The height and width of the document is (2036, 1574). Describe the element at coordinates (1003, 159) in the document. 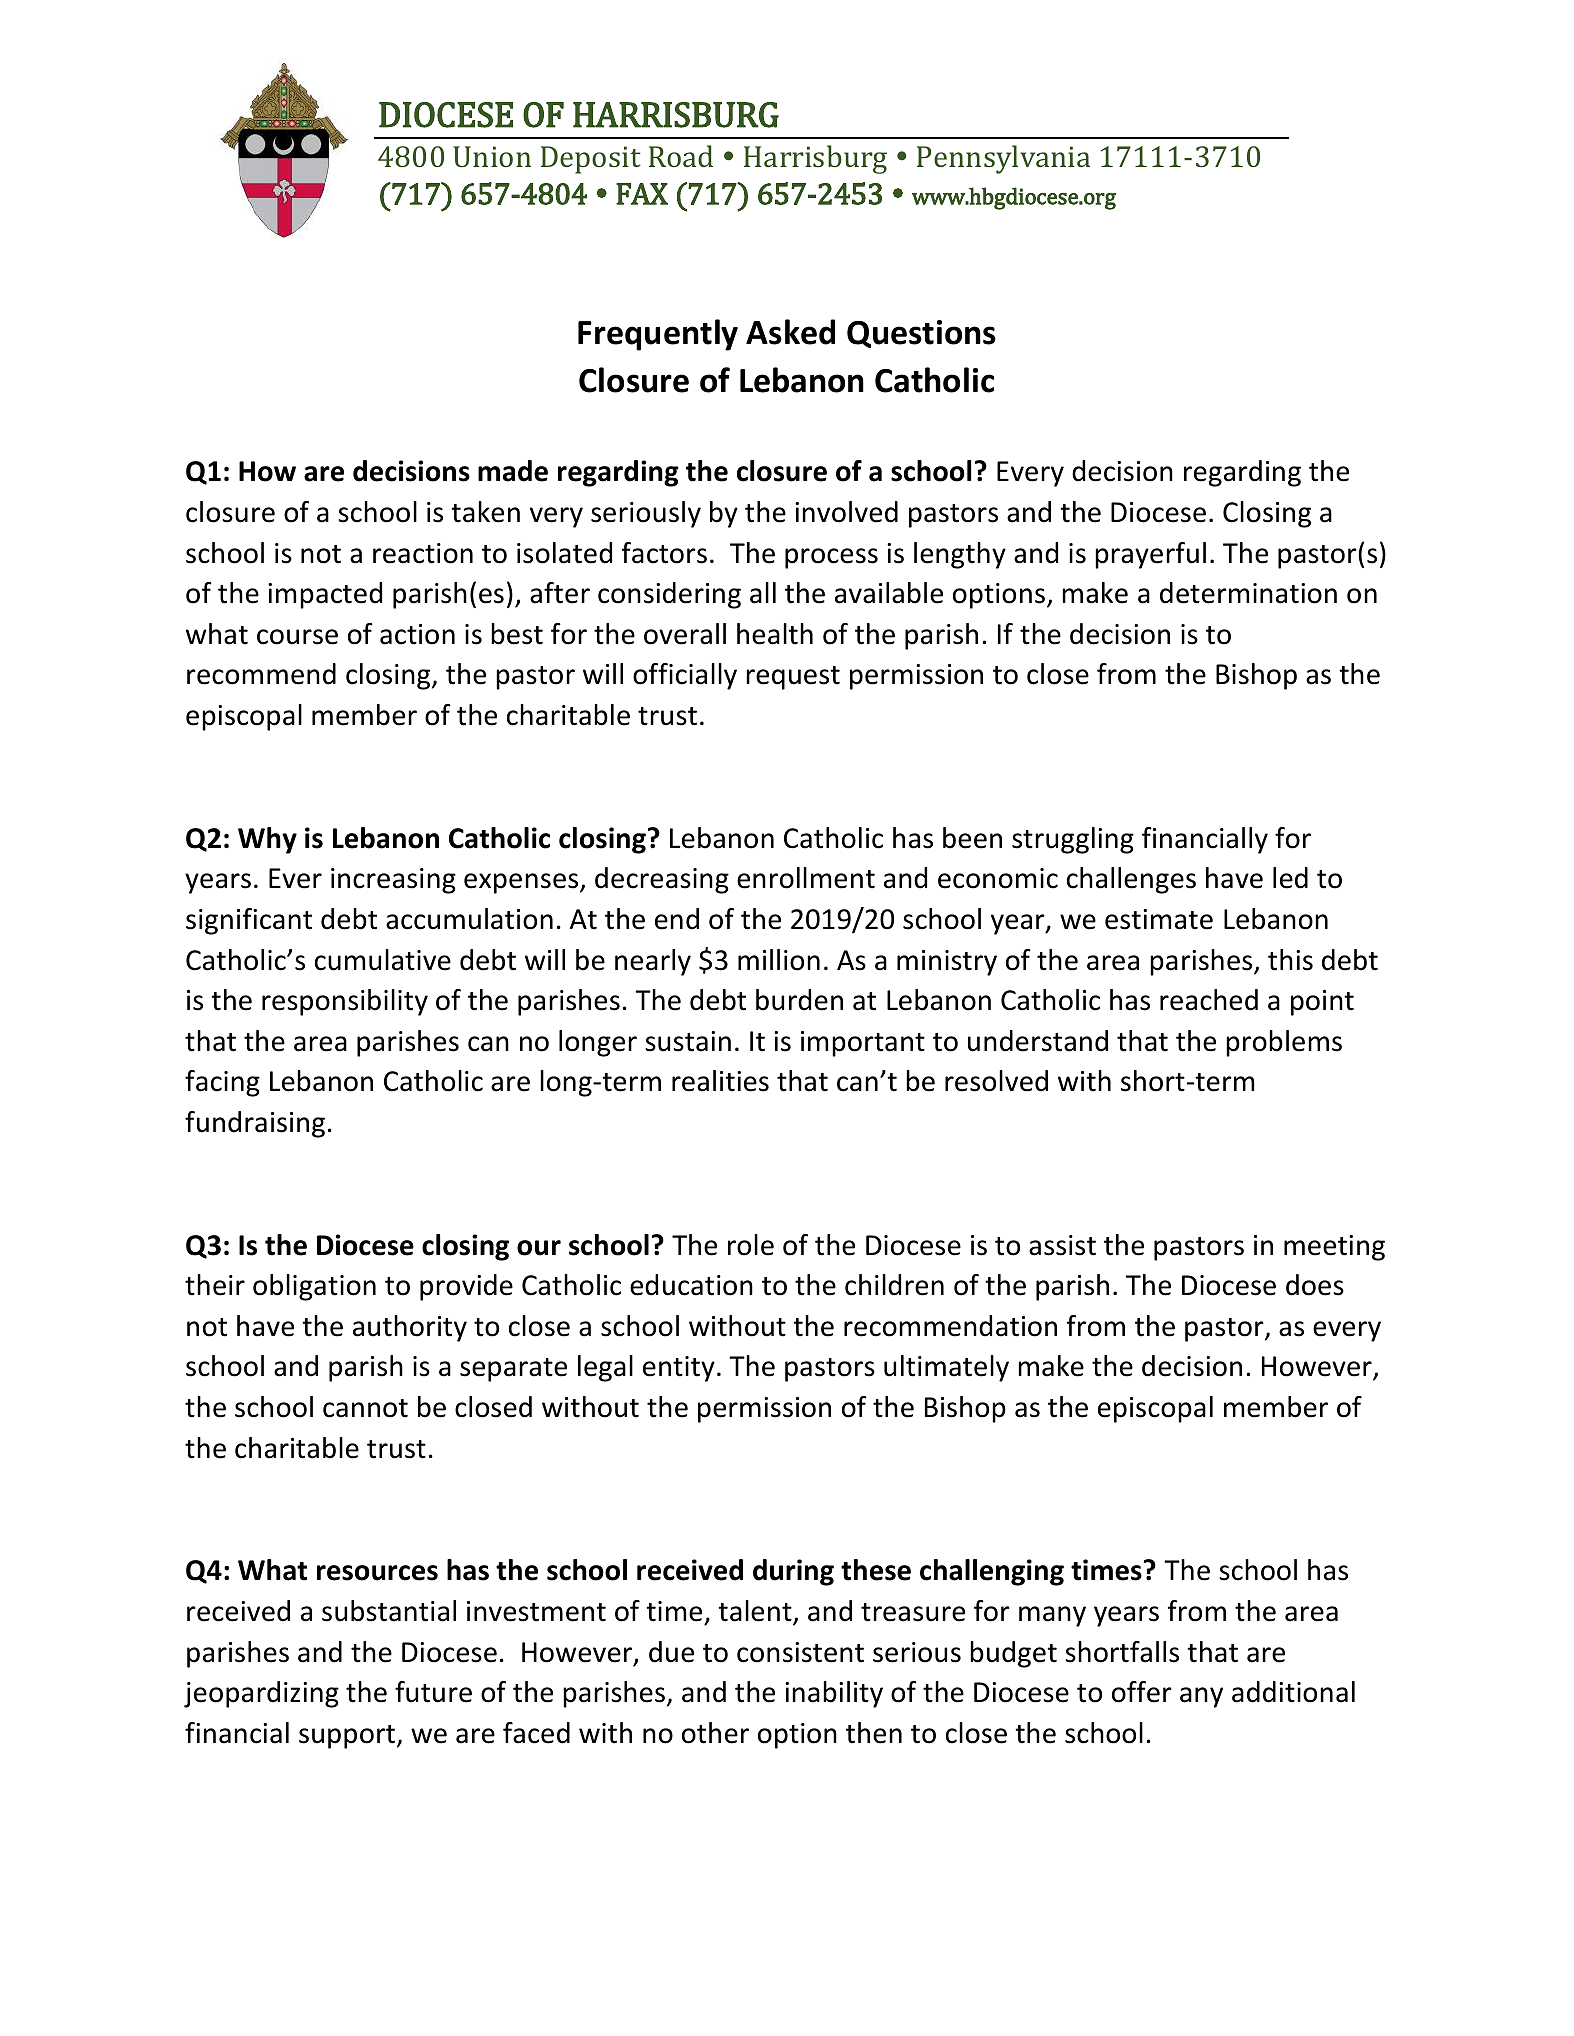

I see `Pennsylvania` at that location.
